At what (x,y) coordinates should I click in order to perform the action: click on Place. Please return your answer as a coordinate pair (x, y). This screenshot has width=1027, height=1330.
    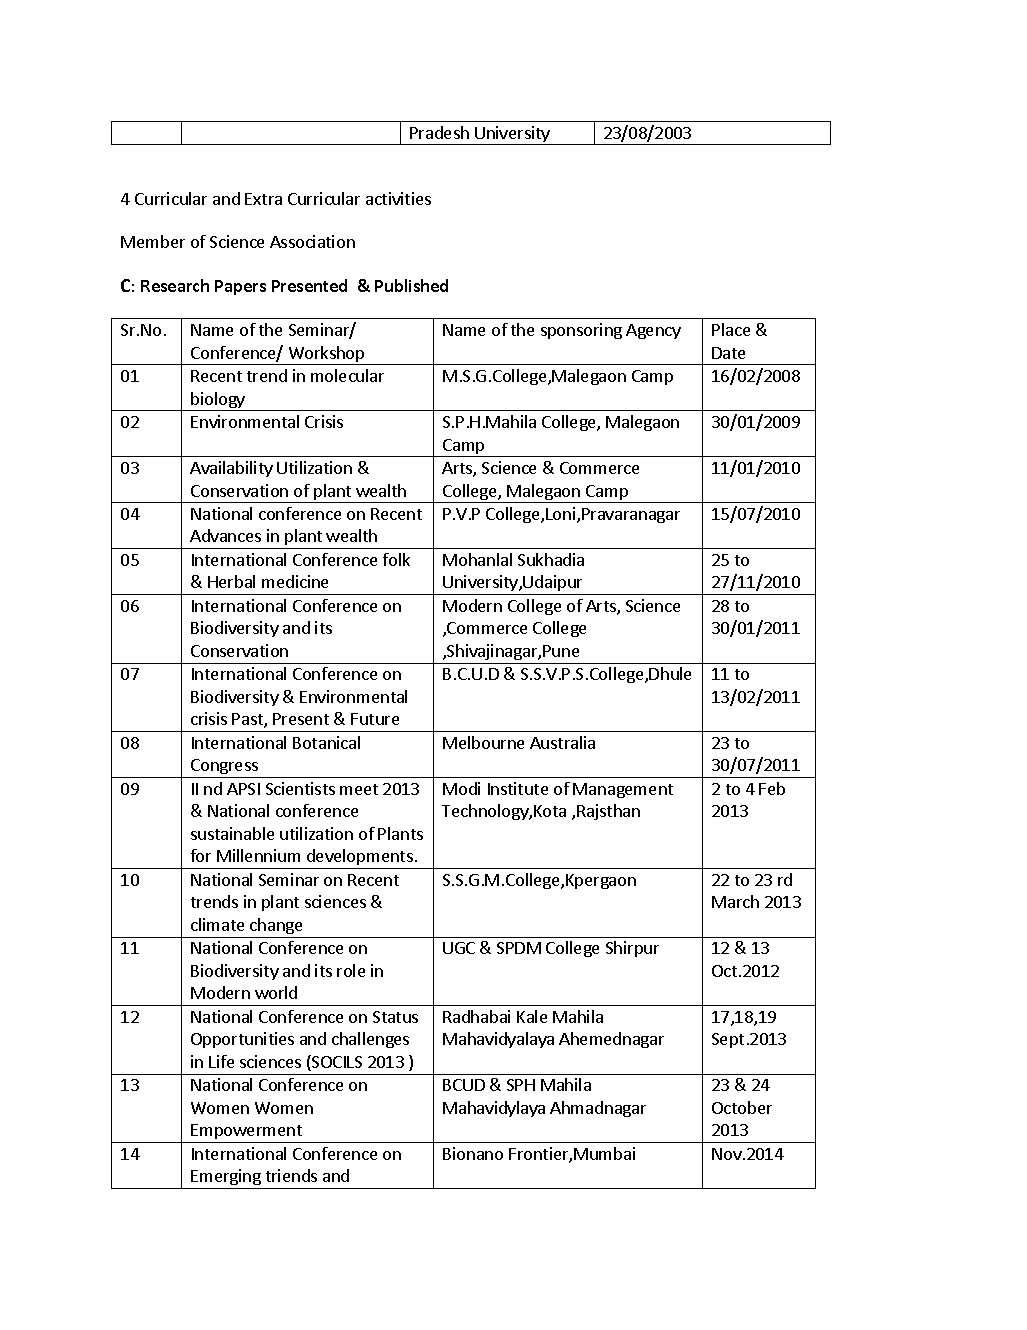
    Looking at the image, I should click on (731, 329).
